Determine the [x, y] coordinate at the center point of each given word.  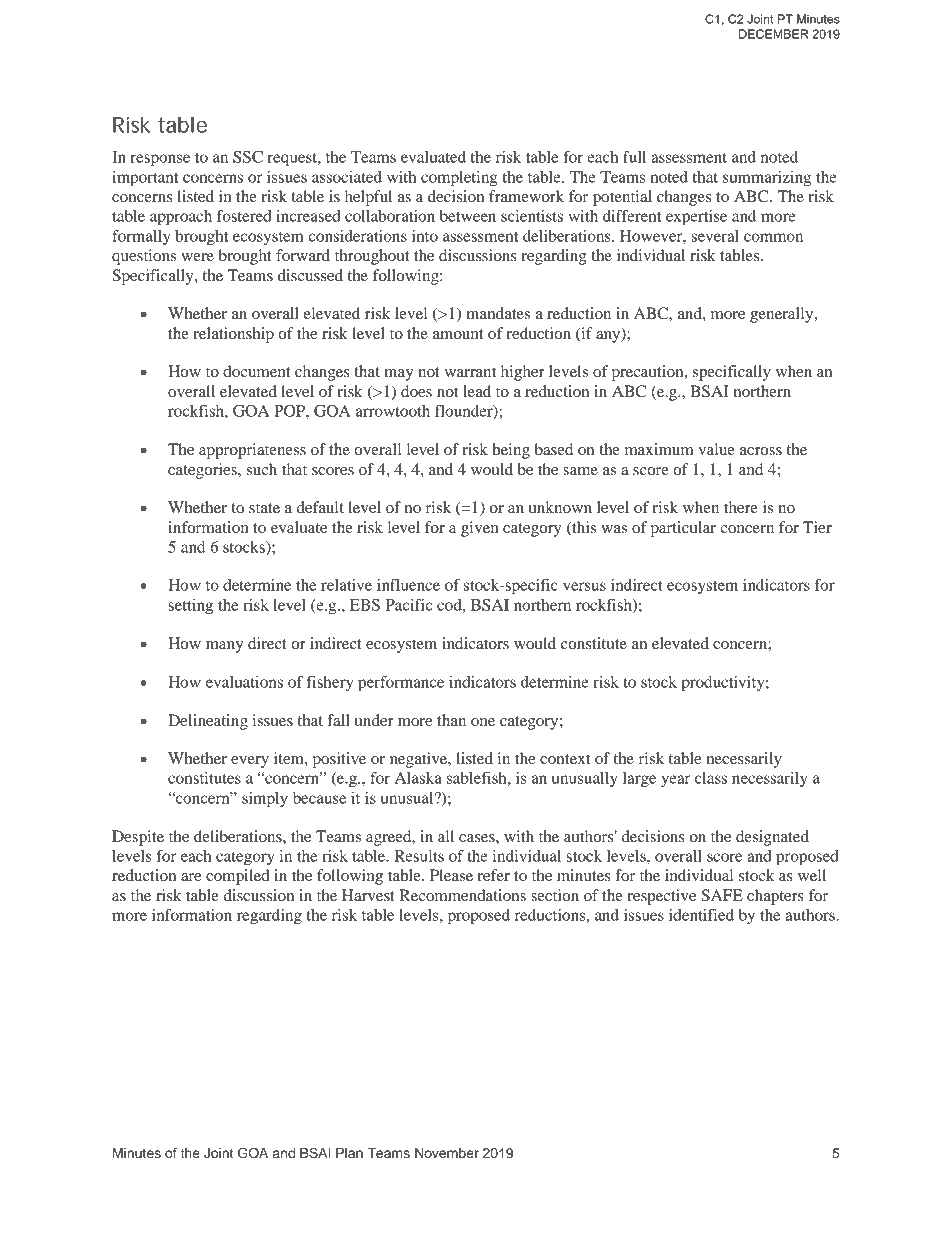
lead [477, 391]
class [711, 778]
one [483, 722]
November [447, 1153]
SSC [248, 157]
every [250, 762]
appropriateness [252, 451]
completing [459, 179]
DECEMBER [774, 34]
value [716, 449]
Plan [349, 1153]
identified [701, 914]
